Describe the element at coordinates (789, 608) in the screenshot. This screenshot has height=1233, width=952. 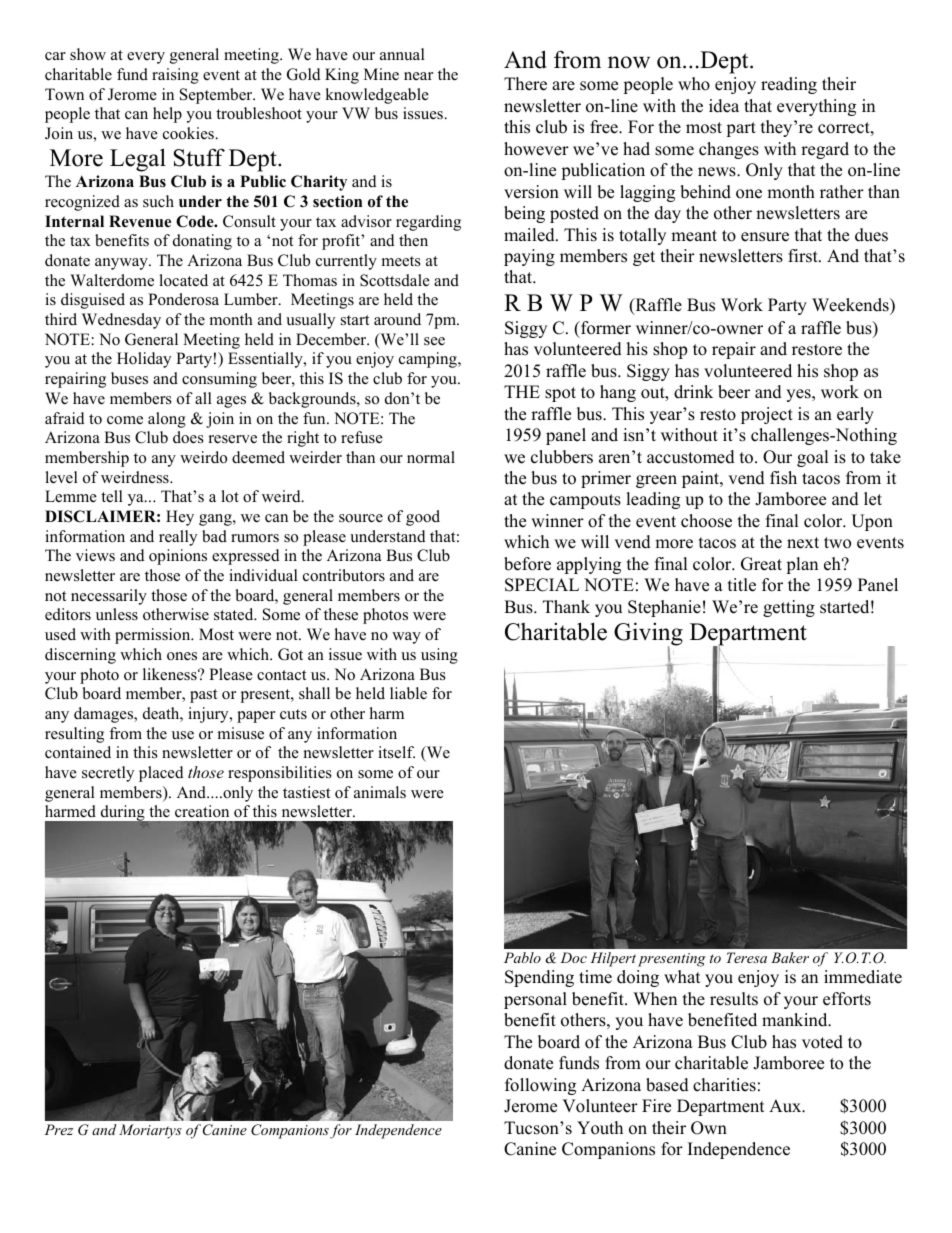
I see `getting` at that location.
